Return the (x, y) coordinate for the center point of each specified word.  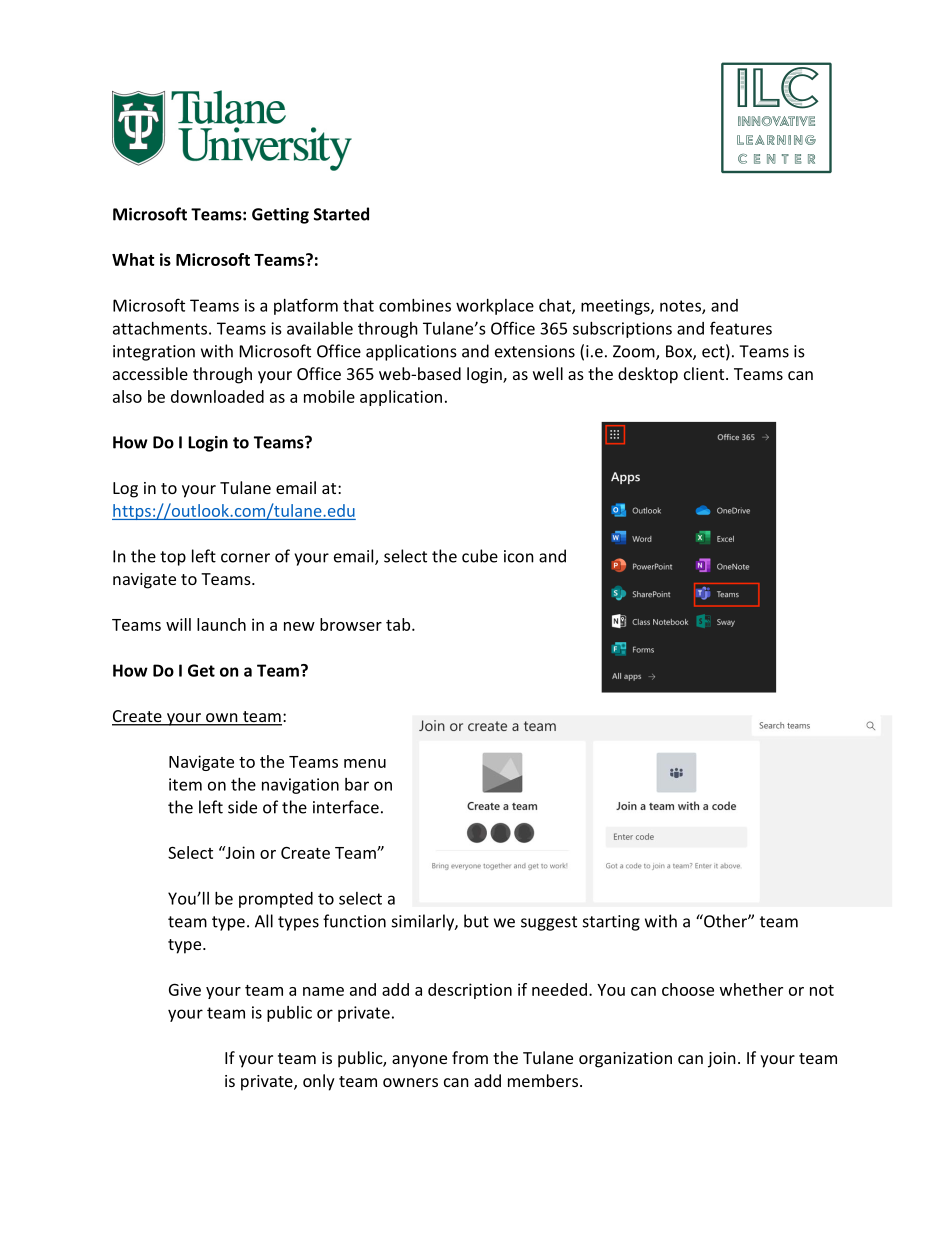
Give (185, 989)
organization (625, 1060)
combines (415, 305)
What (133, 259)
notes (681, 307)
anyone (419, 1061)
